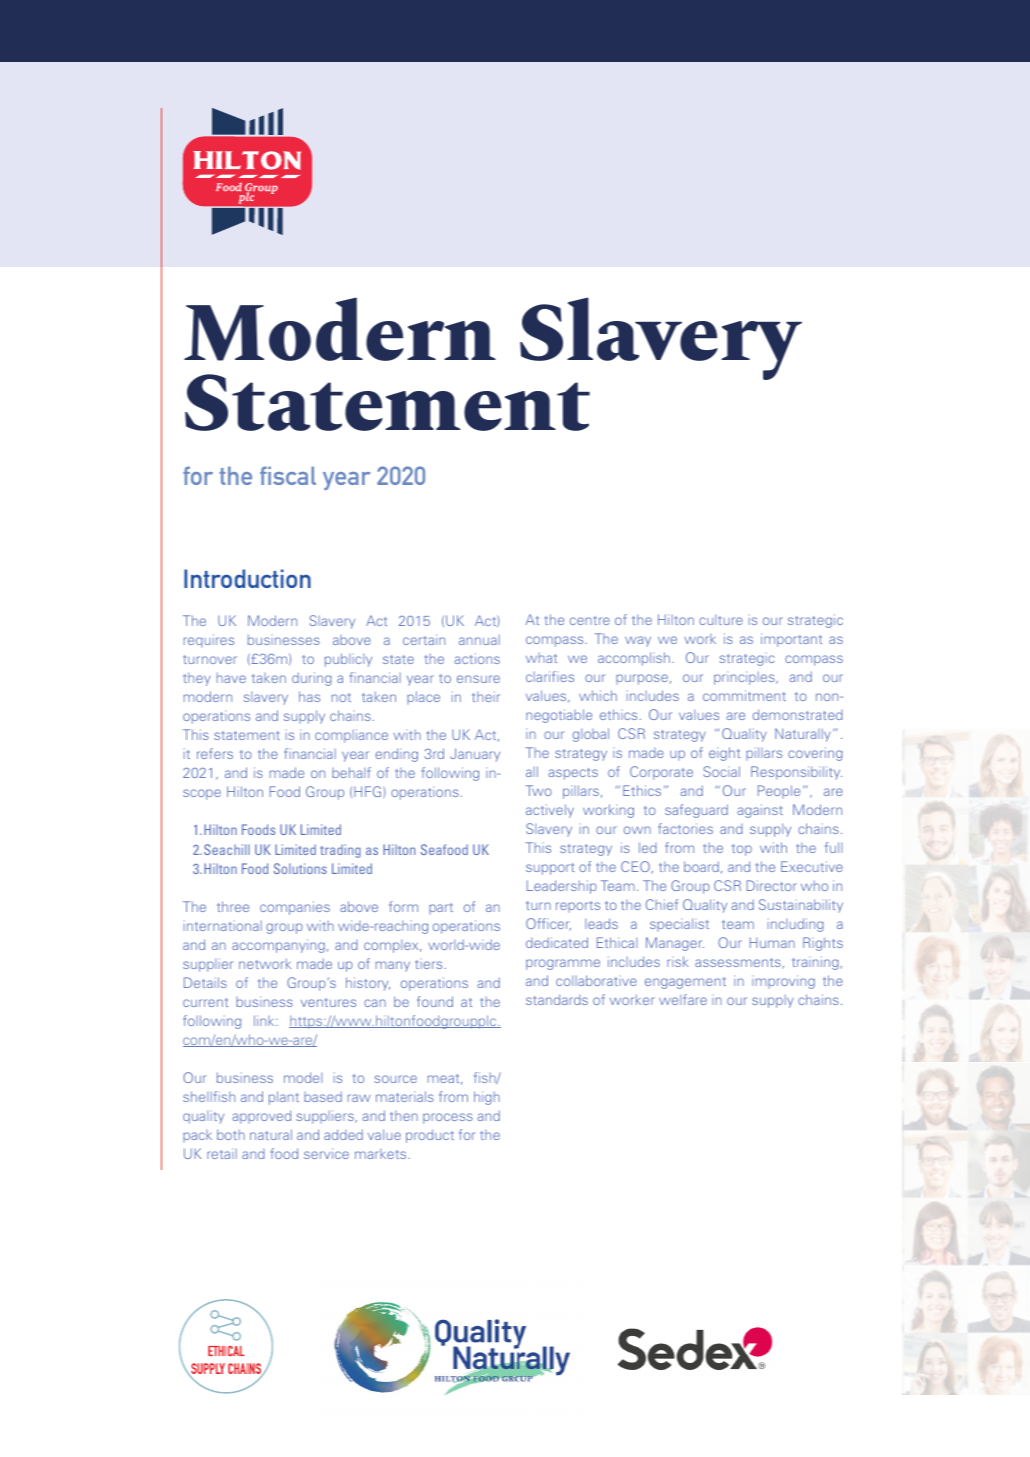 The image size is (1030, 1457). Describe the element at coordinates (312, 679) in the screenshot. I see `during` at that location.
